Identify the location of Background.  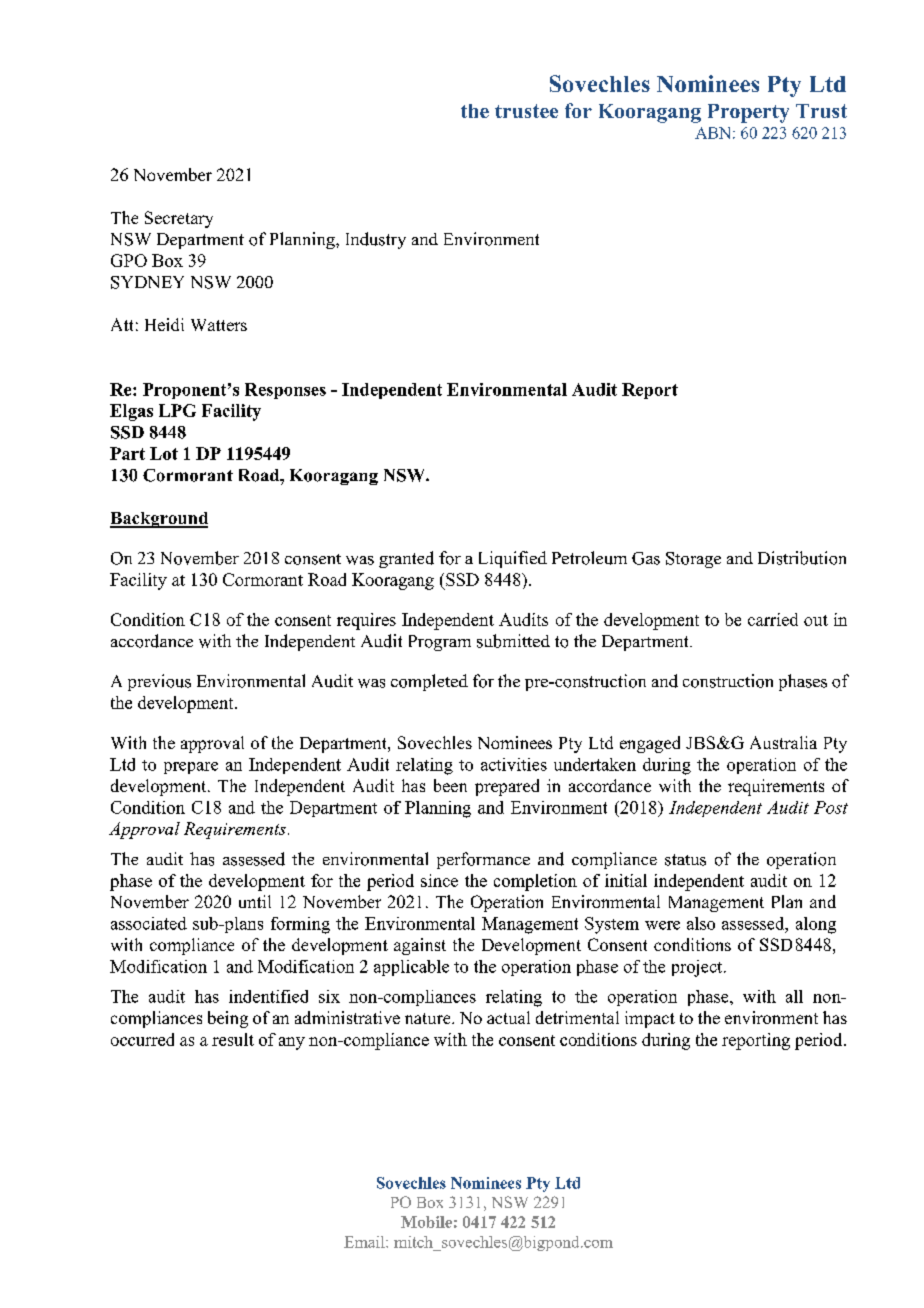
(159, 520).
